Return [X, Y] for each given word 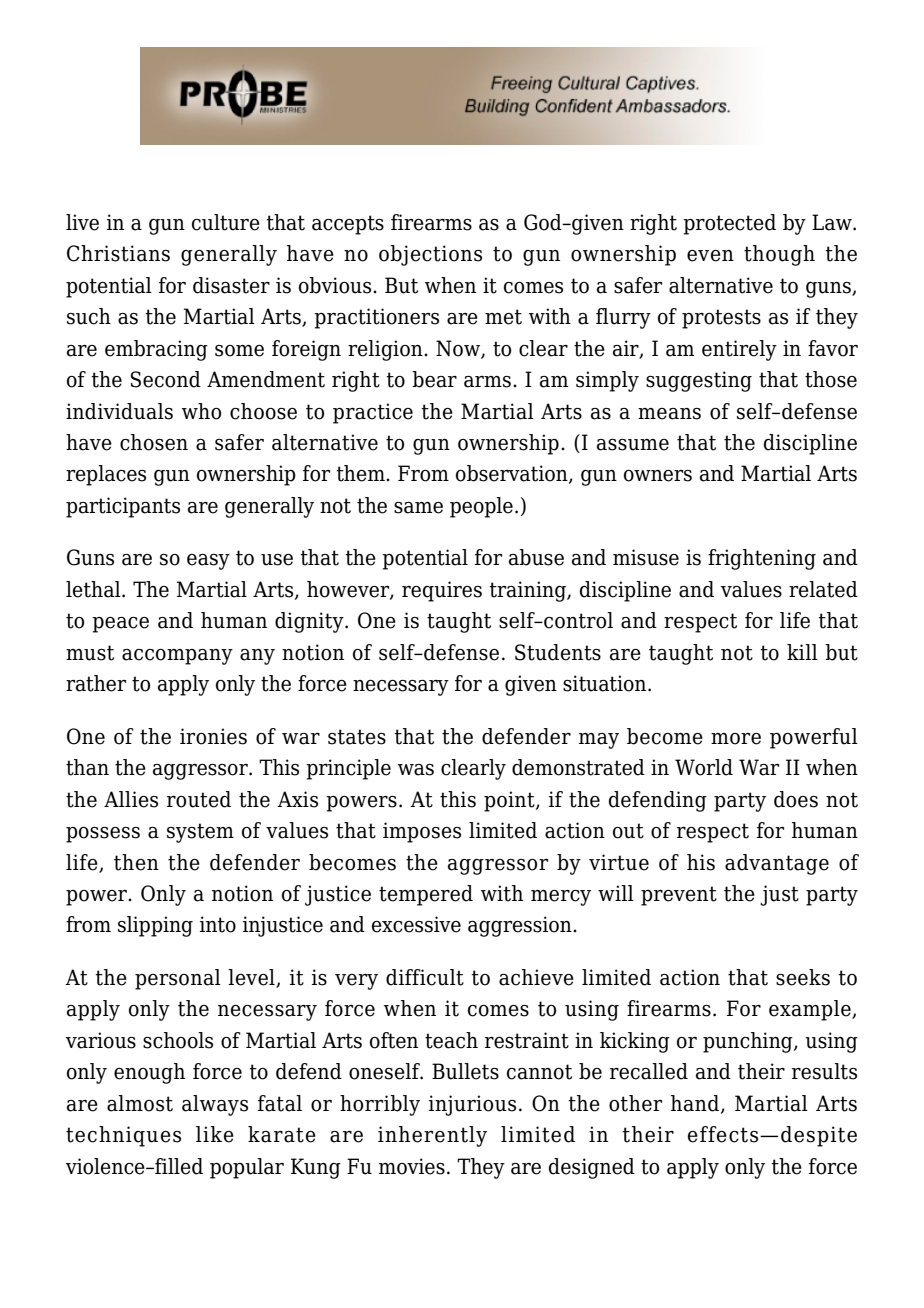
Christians [118, 253]
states [357, 737]
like [215, 1134]
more [736, 739]
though [779, 255]
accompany [177, 657]
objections [430, 255]
